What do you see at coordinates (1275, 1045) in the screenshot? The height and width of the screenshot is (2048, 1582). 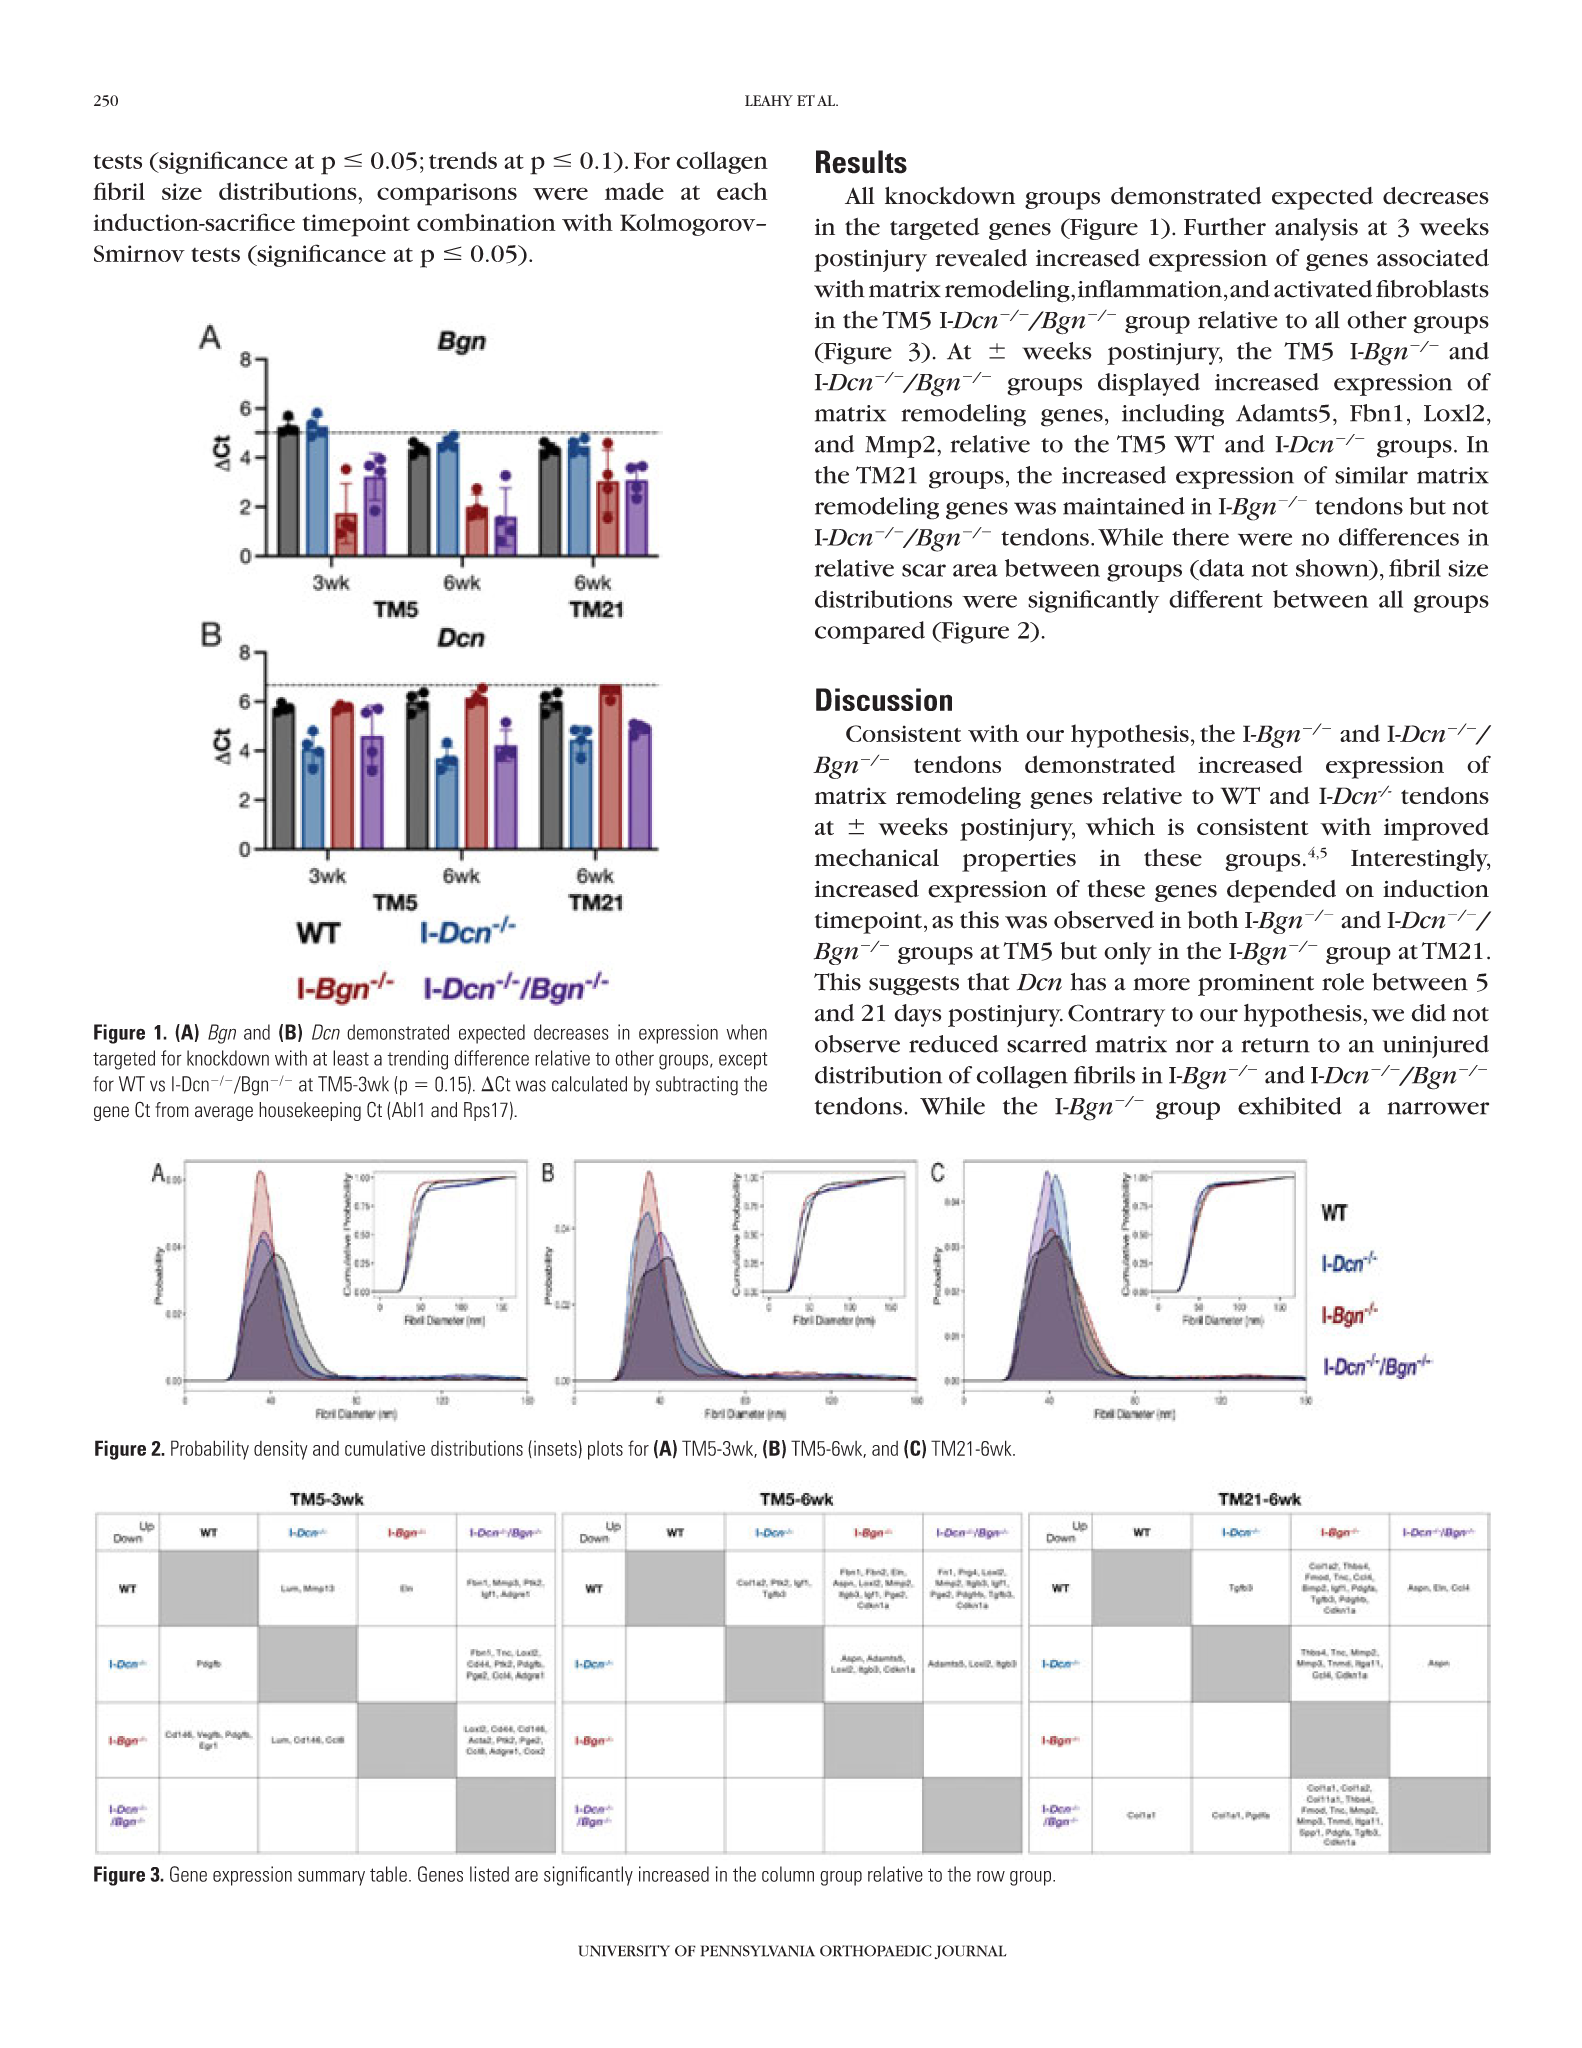 I see `return` at bounding box center [1275, 1045].
